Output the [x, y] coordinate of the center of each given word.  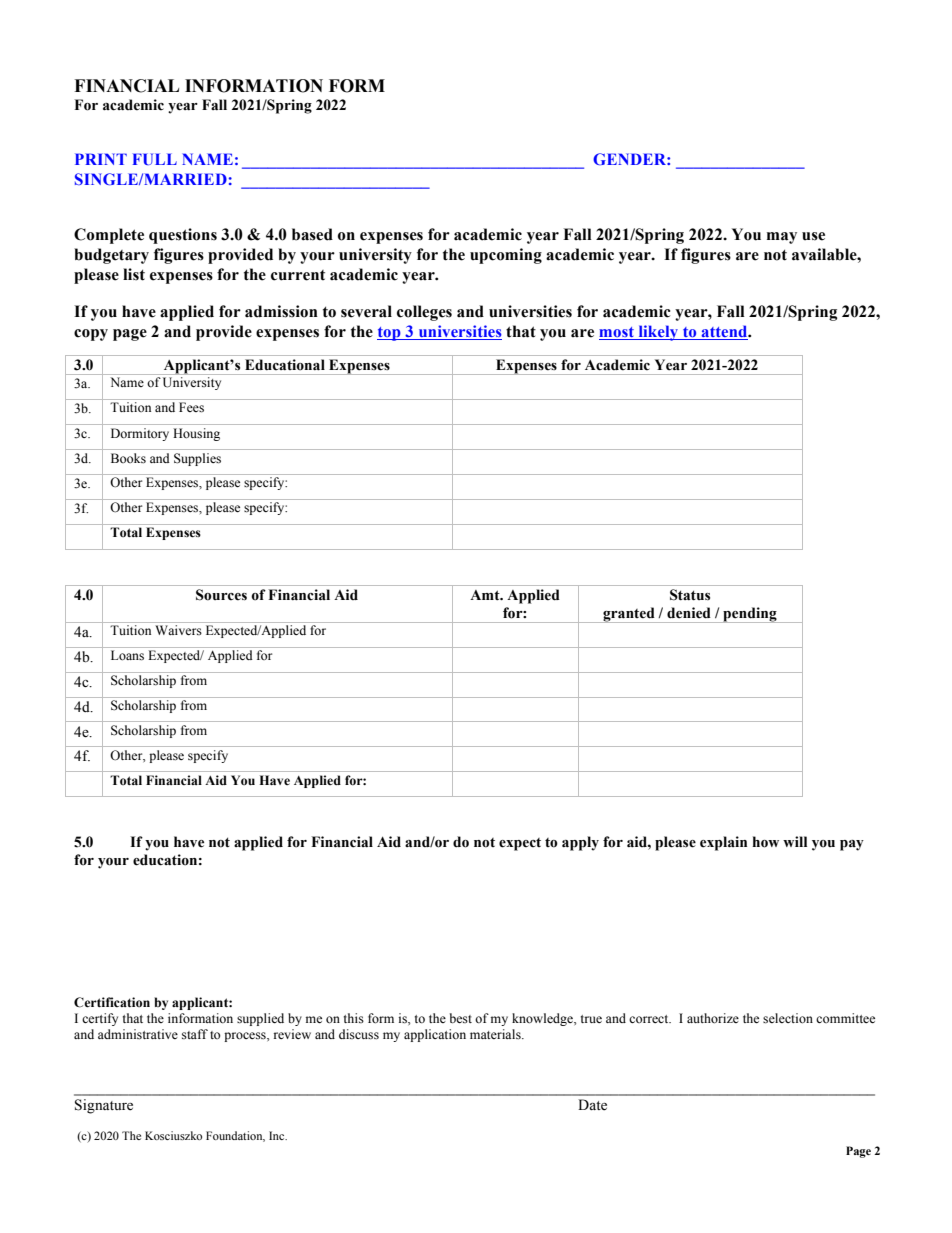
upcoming [506, 256]
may [782, 238]
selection [788, 1018]
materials [496, 1034]
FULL [154, 159]
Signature [104, 1106]
